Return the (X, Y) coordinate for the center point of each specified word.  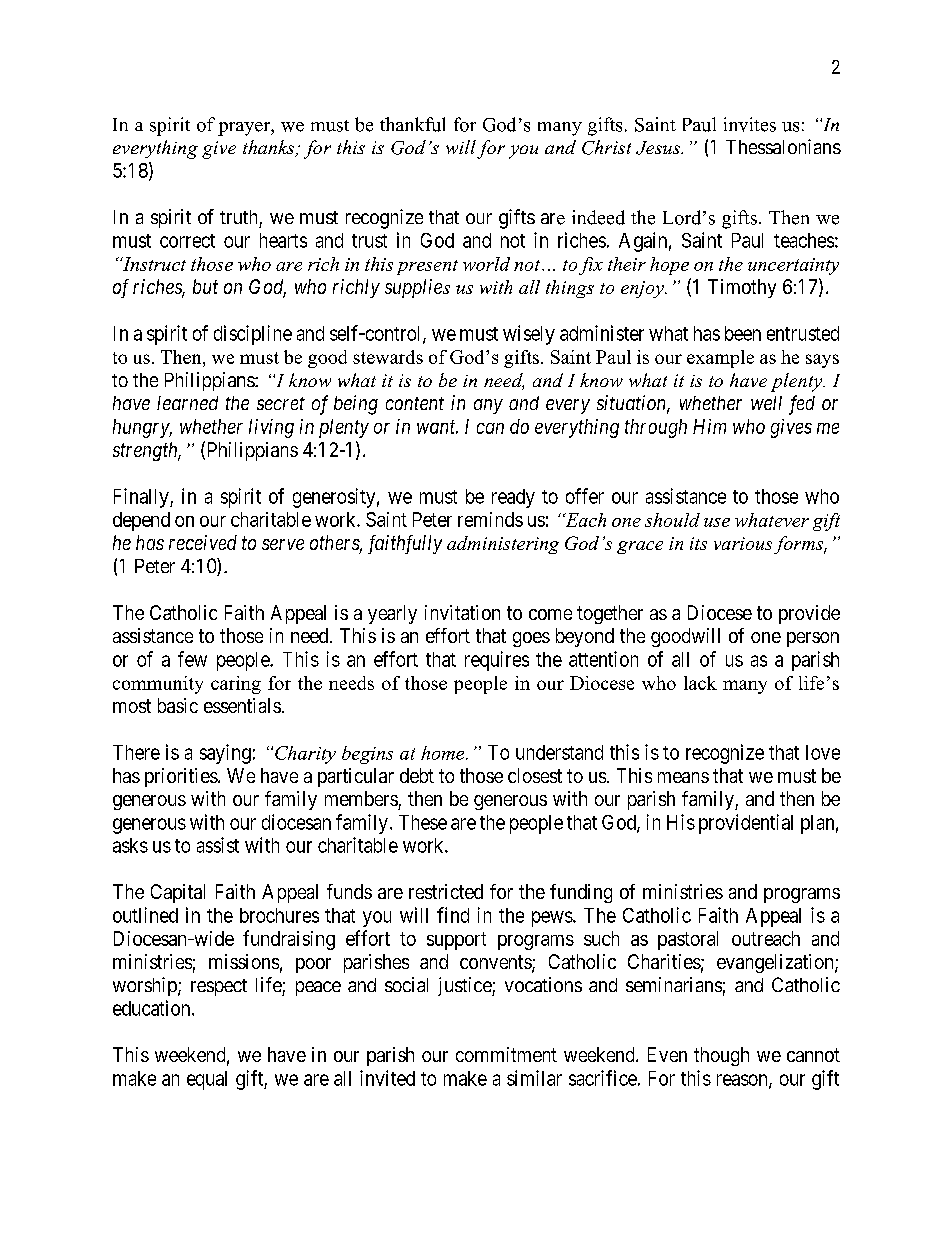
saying (225, 754)
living (271, 428)
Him (709, 426)
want (437, 427)
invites (750, 124)
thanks (270, 148)
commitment (506, 1054)
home (444, 753)
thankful (412, 124)
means (683, 777)
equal (207, 1080)
